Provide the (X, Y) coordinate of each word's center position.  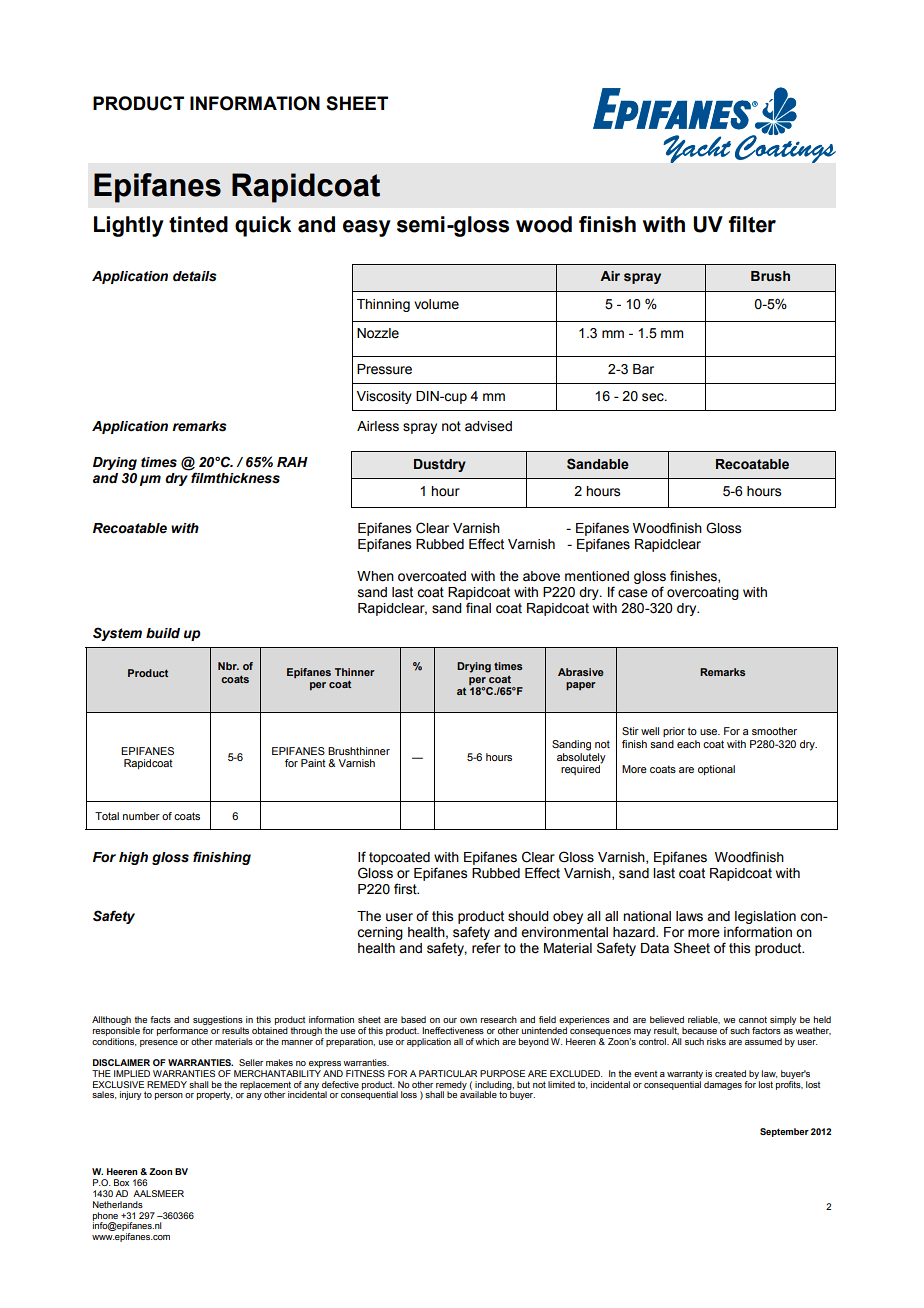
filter (752, 224)
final (478, 607)
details (194, 276)
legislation (765, 917)
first (406, 889)
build (163, 633)
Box (121, 1182)
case (633, 593)
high (133, 858)
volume (436, 304)
